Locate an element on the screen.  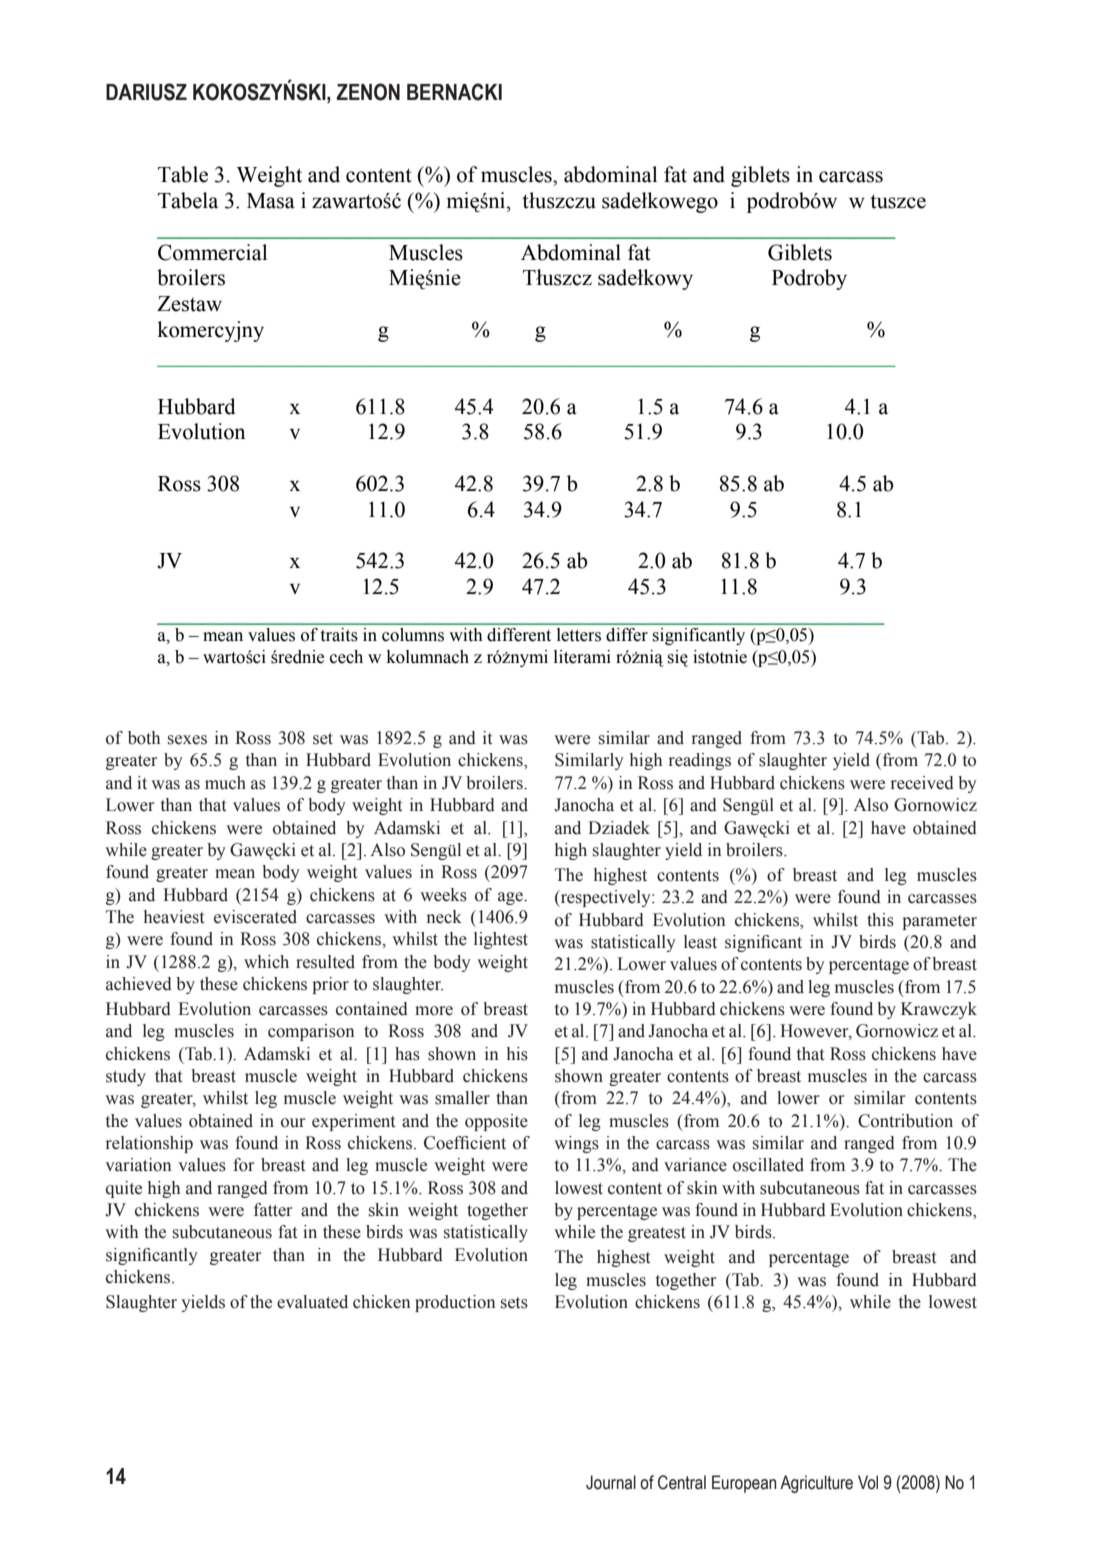
much is located at coordinates (225, 783).
